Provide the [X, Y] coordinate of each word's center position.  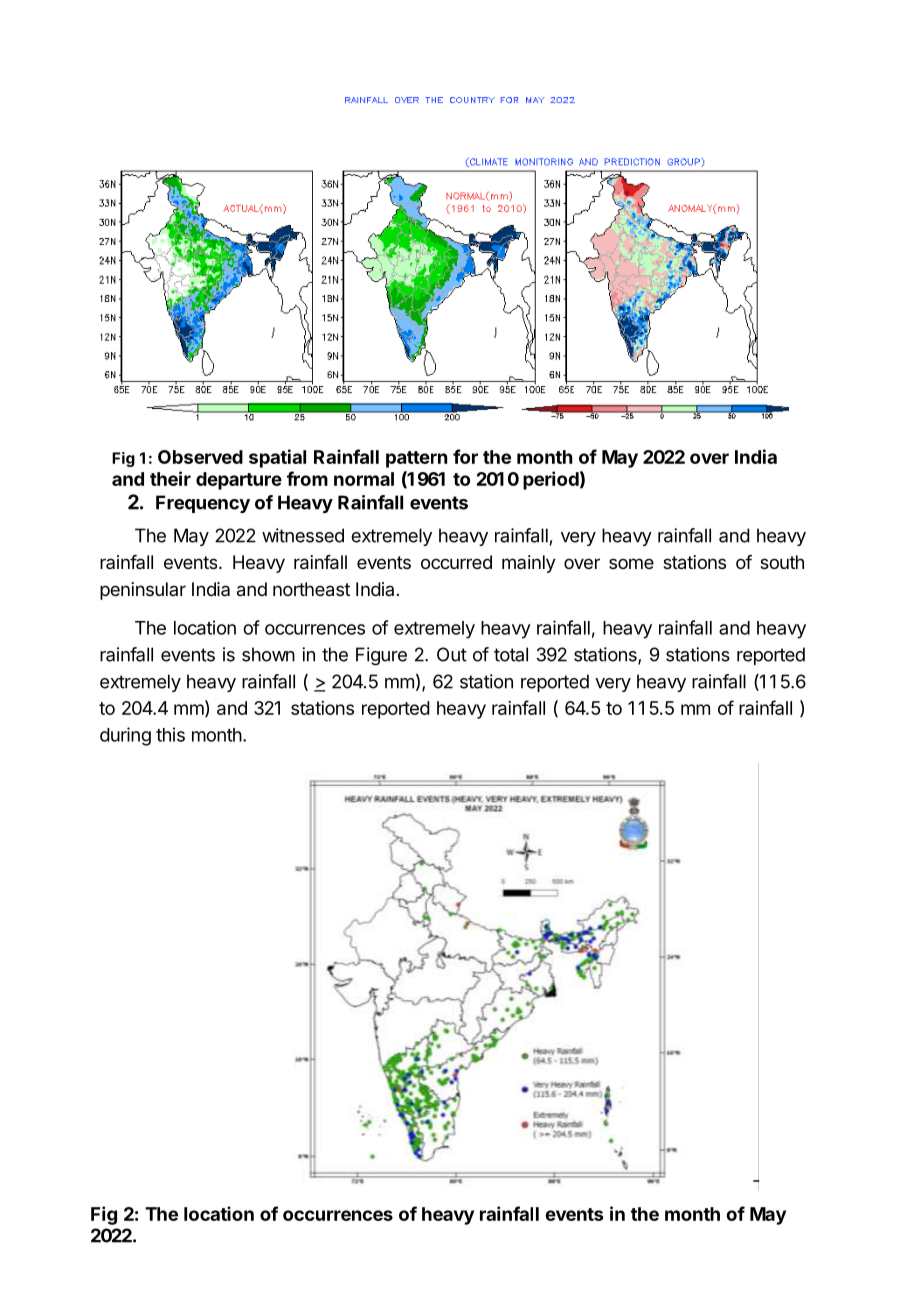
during [125, 736]
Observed [200, 457]
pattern [416, 459]
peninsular [143, 591]
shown [268, 654]
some [631, 563]
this [170, 734]
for [465, 456]
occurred [456, 562]
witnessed [303, 535]
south [782, 562]
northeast [311, 589]
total [511, 654]
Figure [381, 656]
